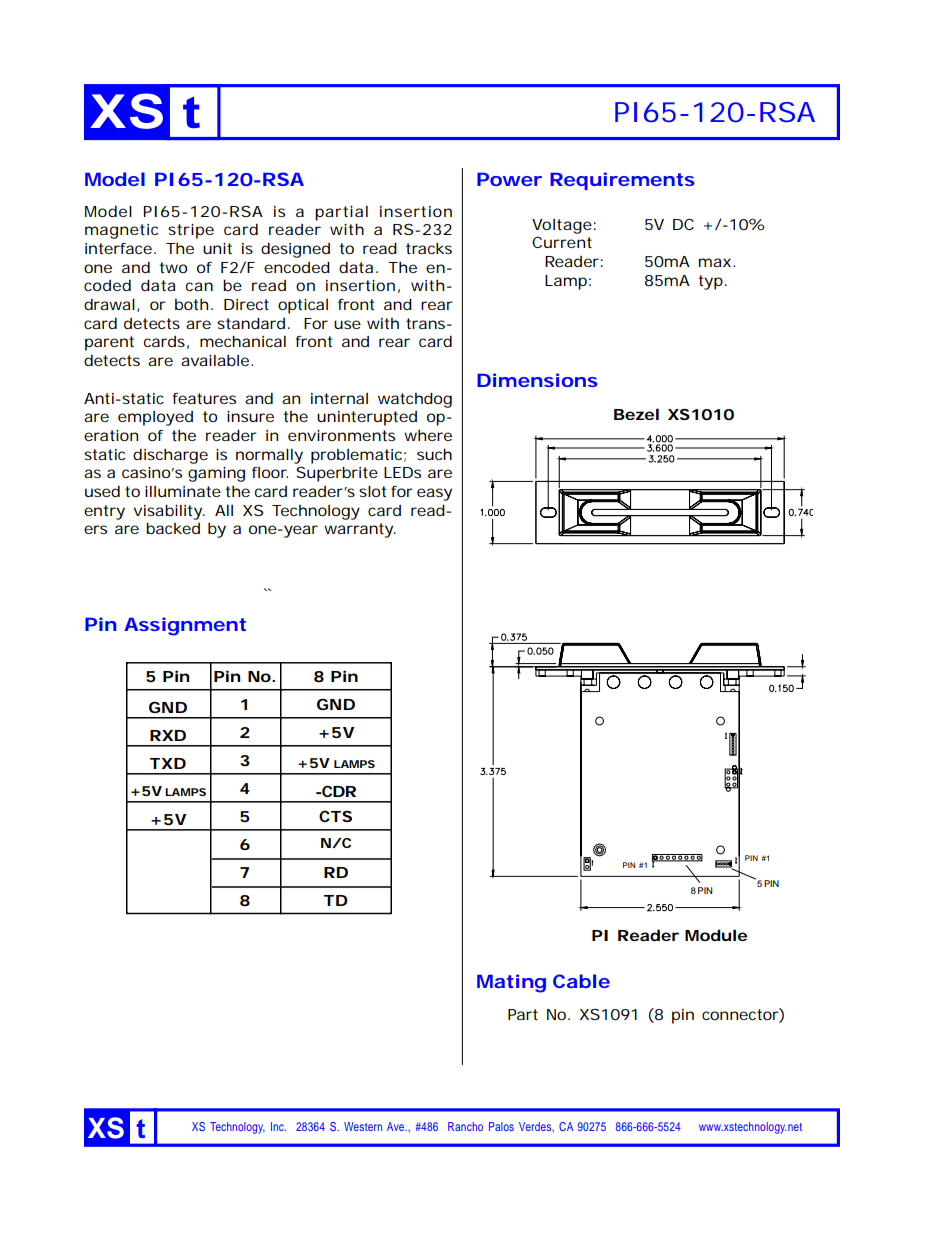  Describe the element at coordinates (429, 248) in the image. I see `tracks` at that location.
